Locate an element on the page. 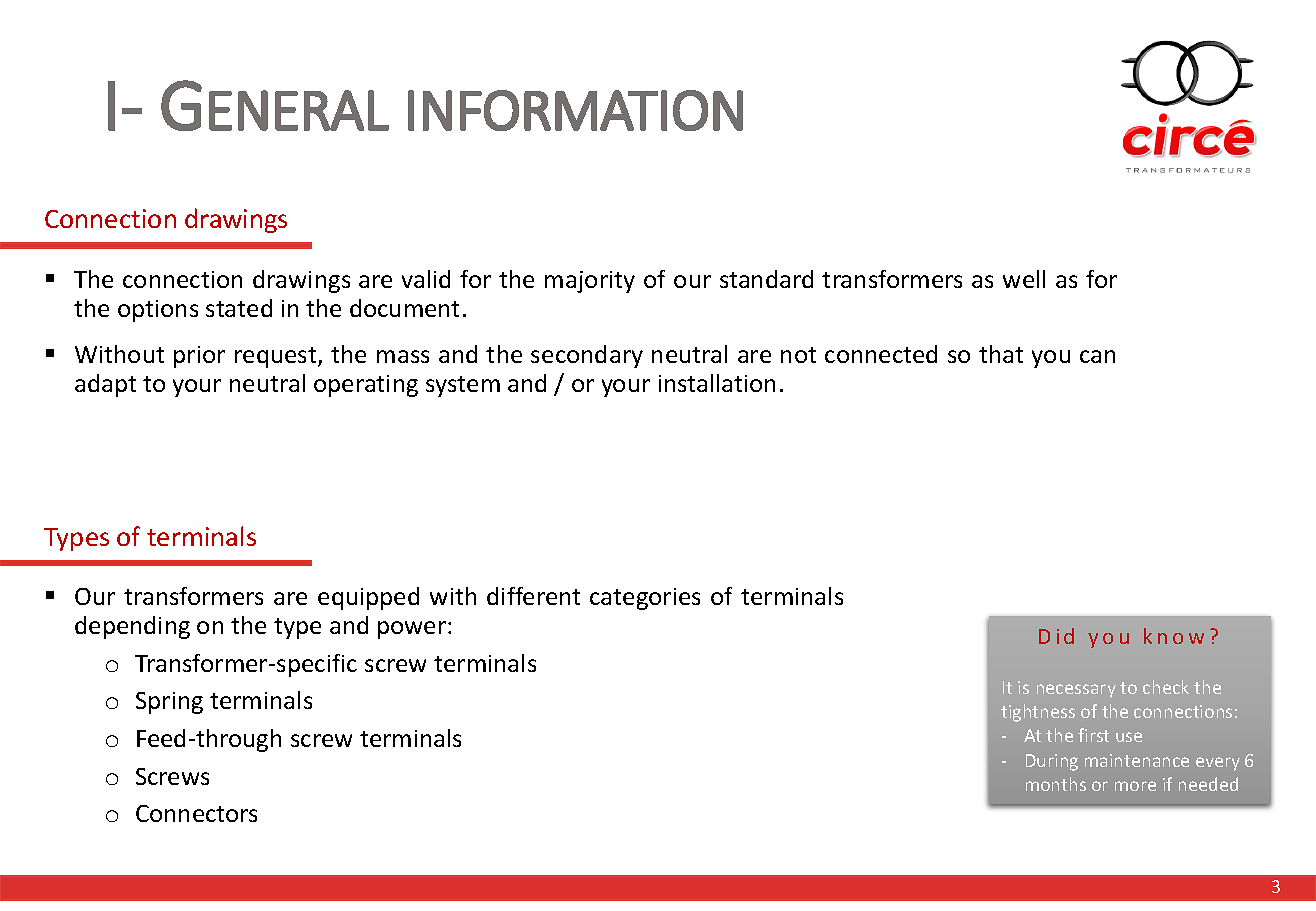 The width and height of the image is (1316, 911). Connectors is located at coordinates (196, 813).
